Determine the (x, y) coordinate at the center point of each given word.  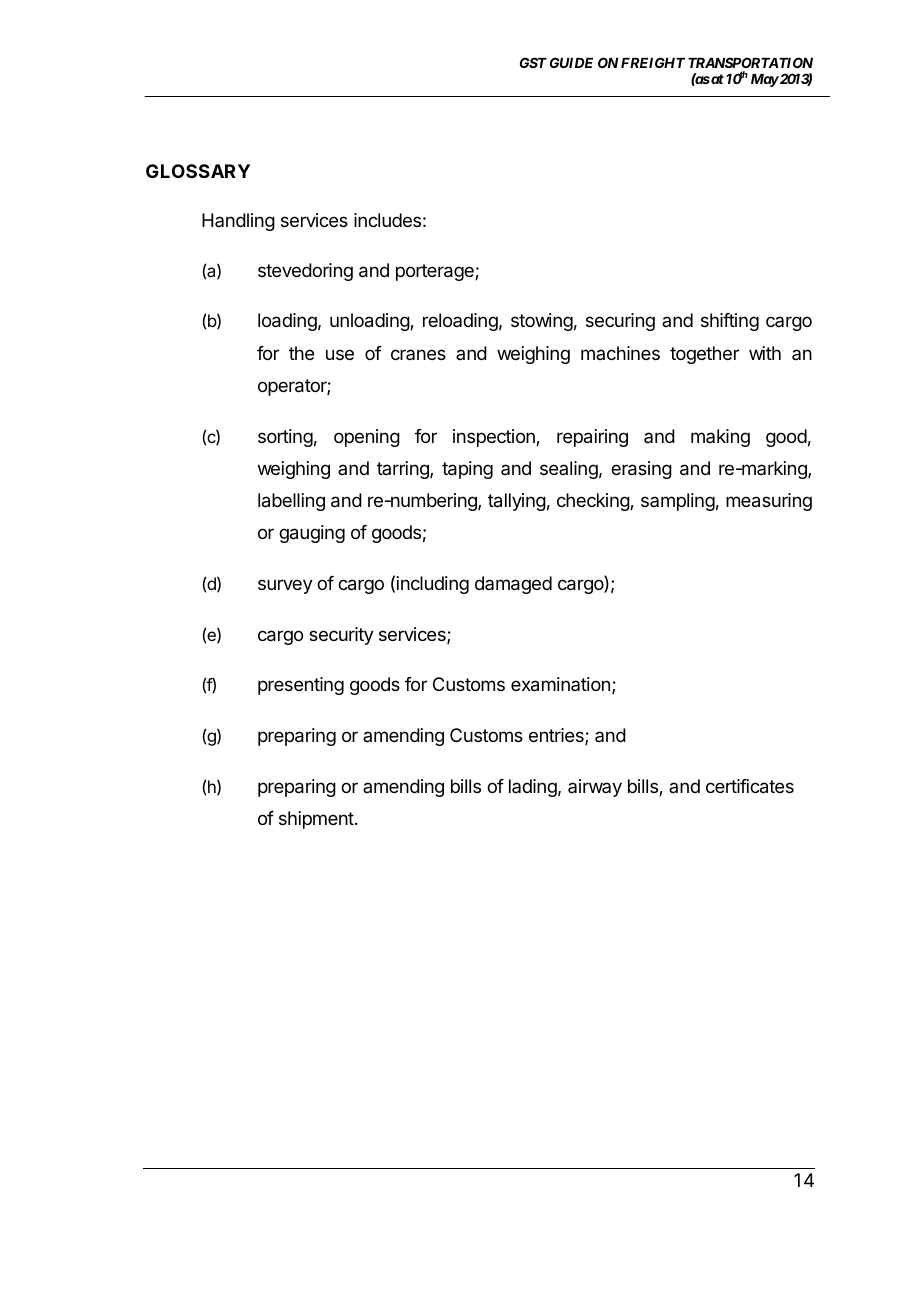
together (704, 355)
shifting (730, 322)
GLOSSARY (198, 171)
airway (595, 788)
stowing (542, 322)
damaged (513, 585)
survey (285, 586)
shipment (316, 820)
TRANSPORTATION (750, 64)
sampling (678, 502)
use (340, 354)
